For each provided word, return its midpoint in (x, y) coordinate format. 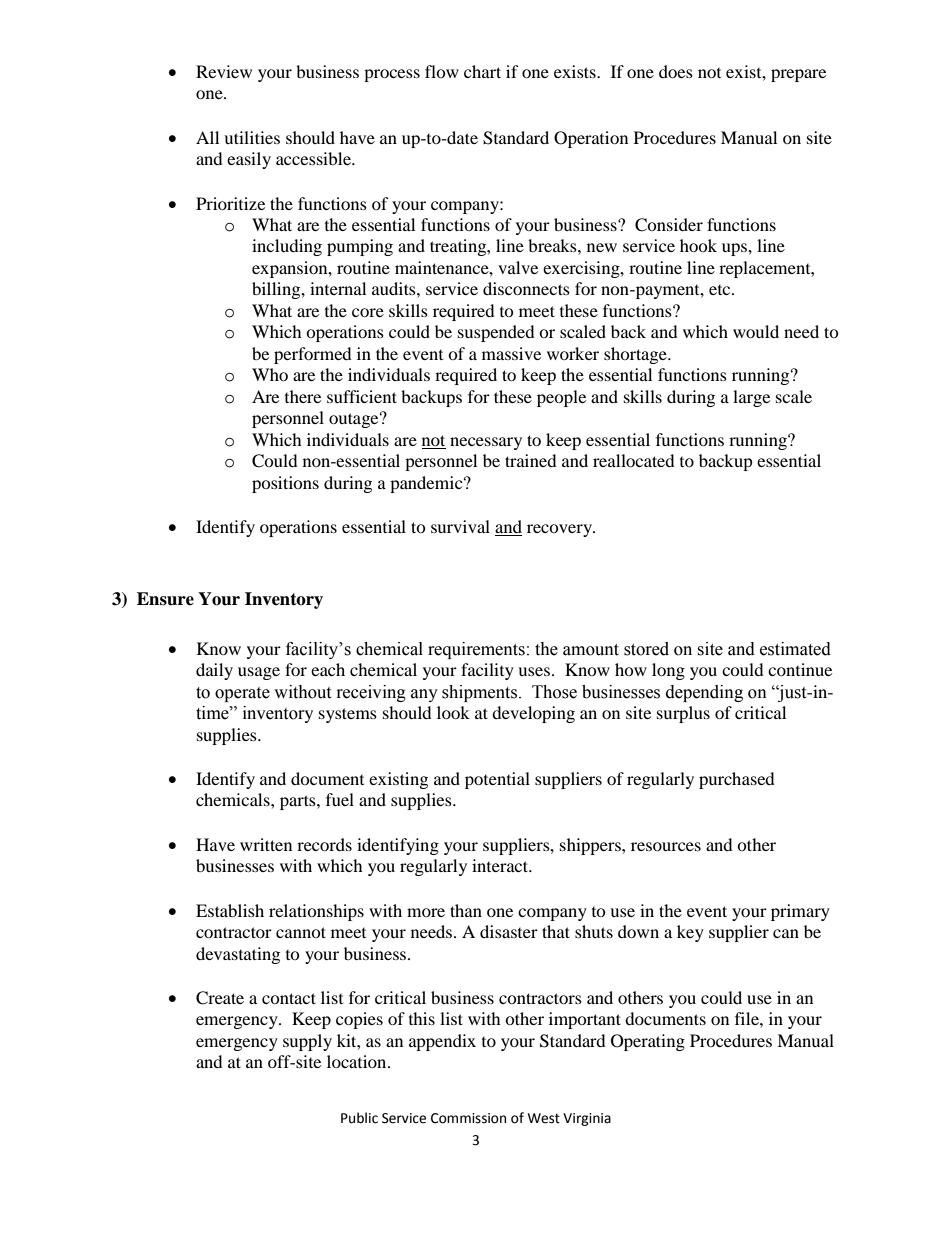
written (266, 844)
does (676, 71)
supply (307, 1042)
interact (501, 865)
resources (666, 846)
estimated (795, 649)
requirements (476, 650)
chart (482, 71)
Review (224, 71)
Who (270, 374)
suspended (496, 333)
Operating (648, 1042)
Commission (468, 1118)
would (756, 331)
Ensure (165, 599)
